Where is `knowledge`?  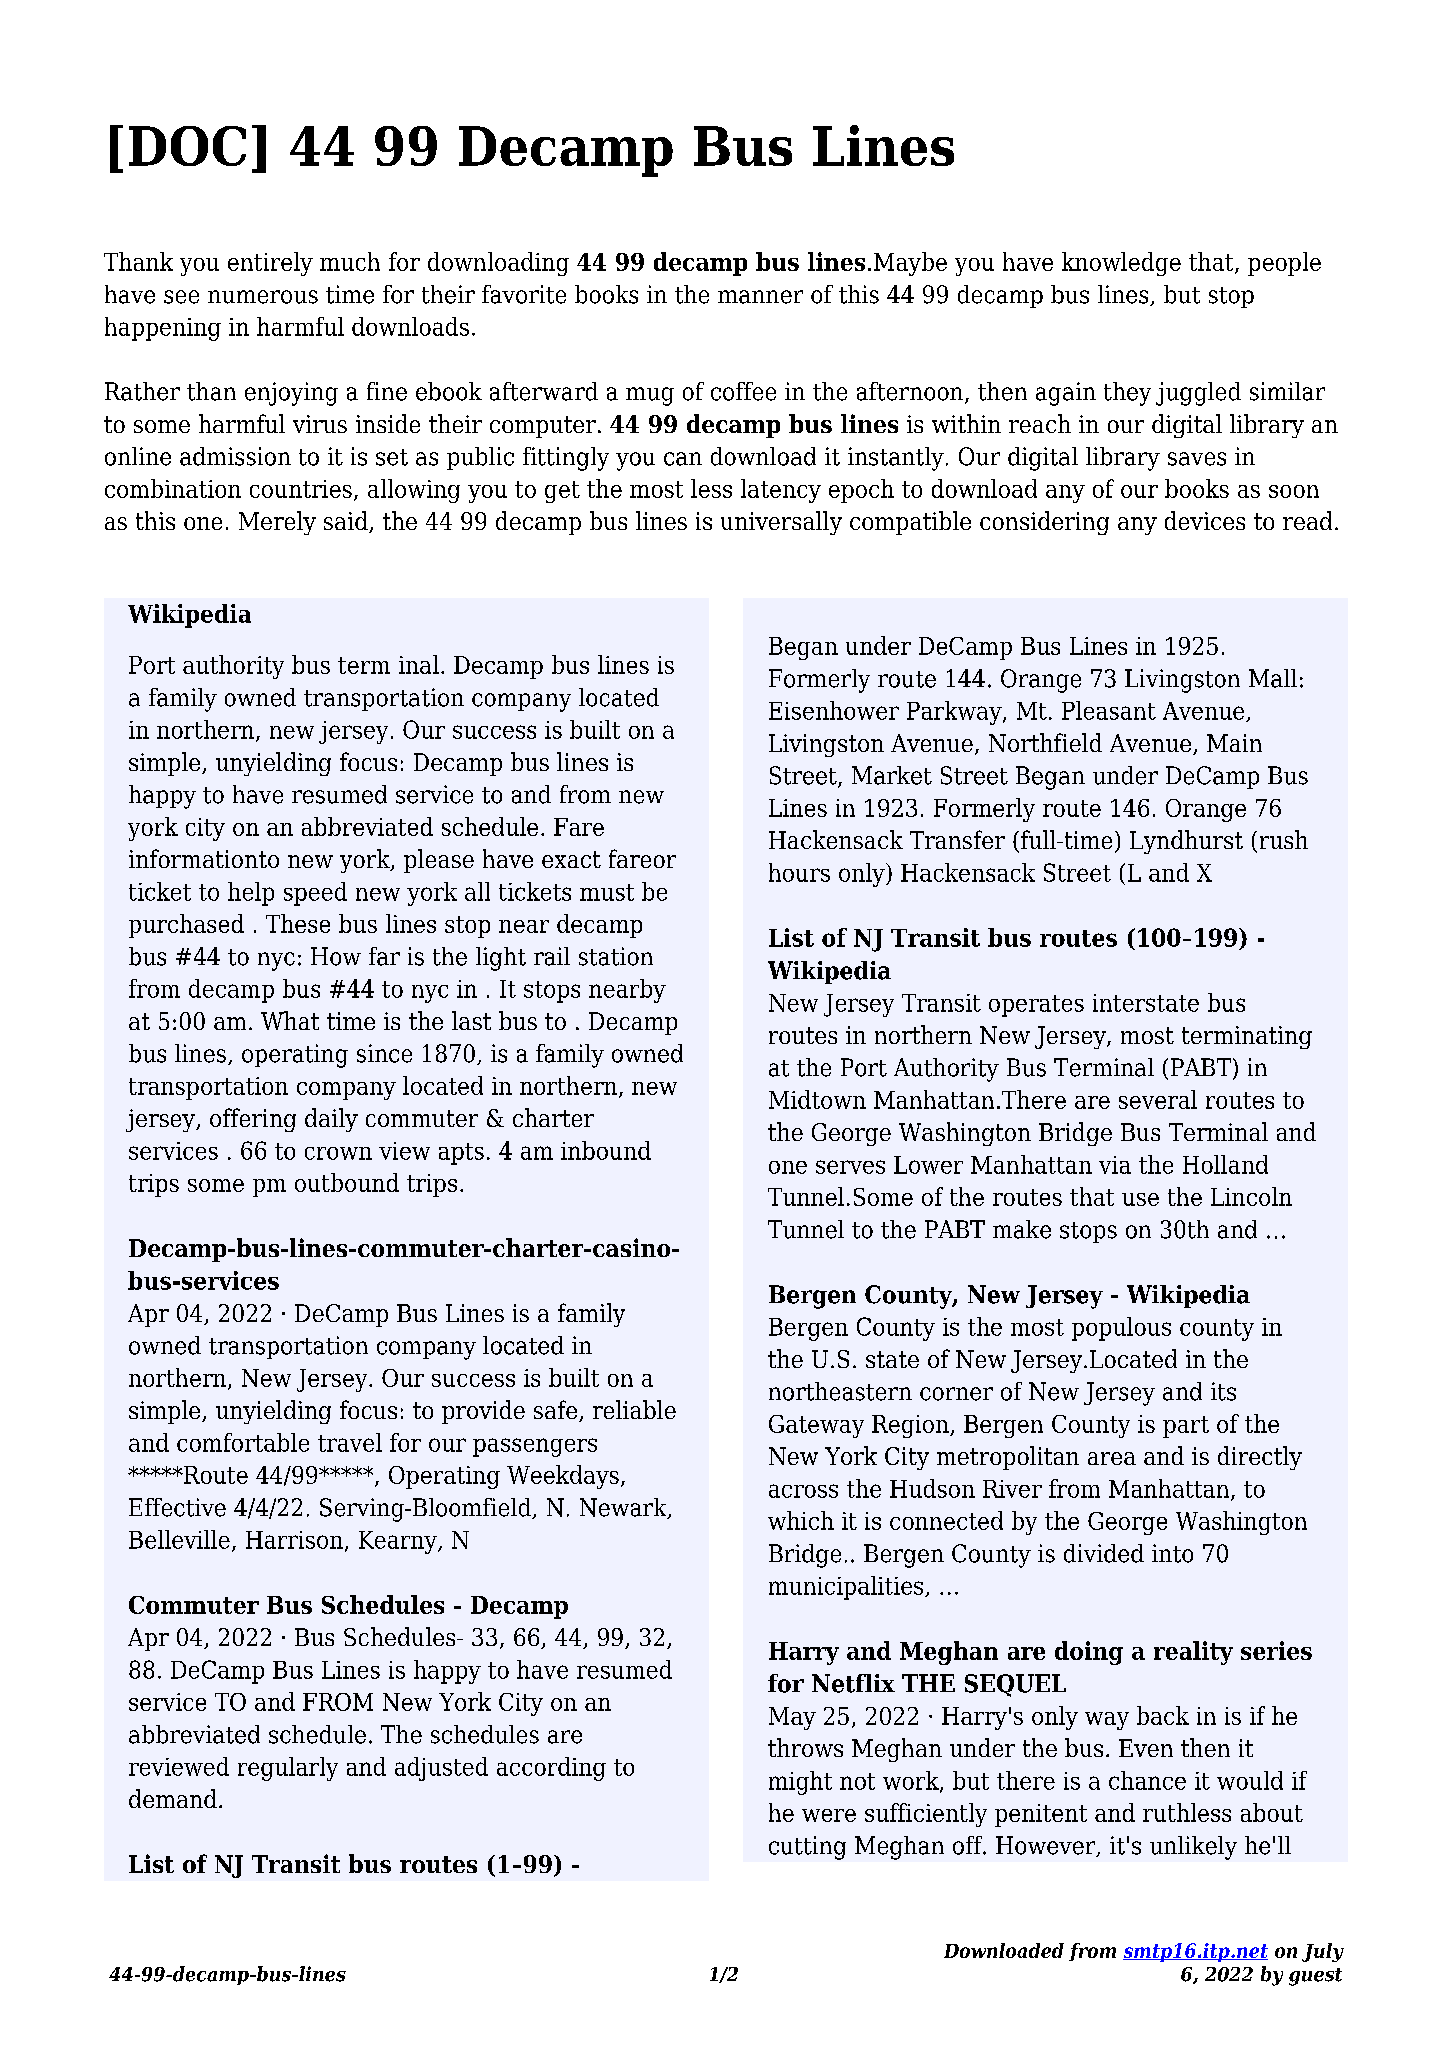
knowledge is located at coordinates (1121, 264).
